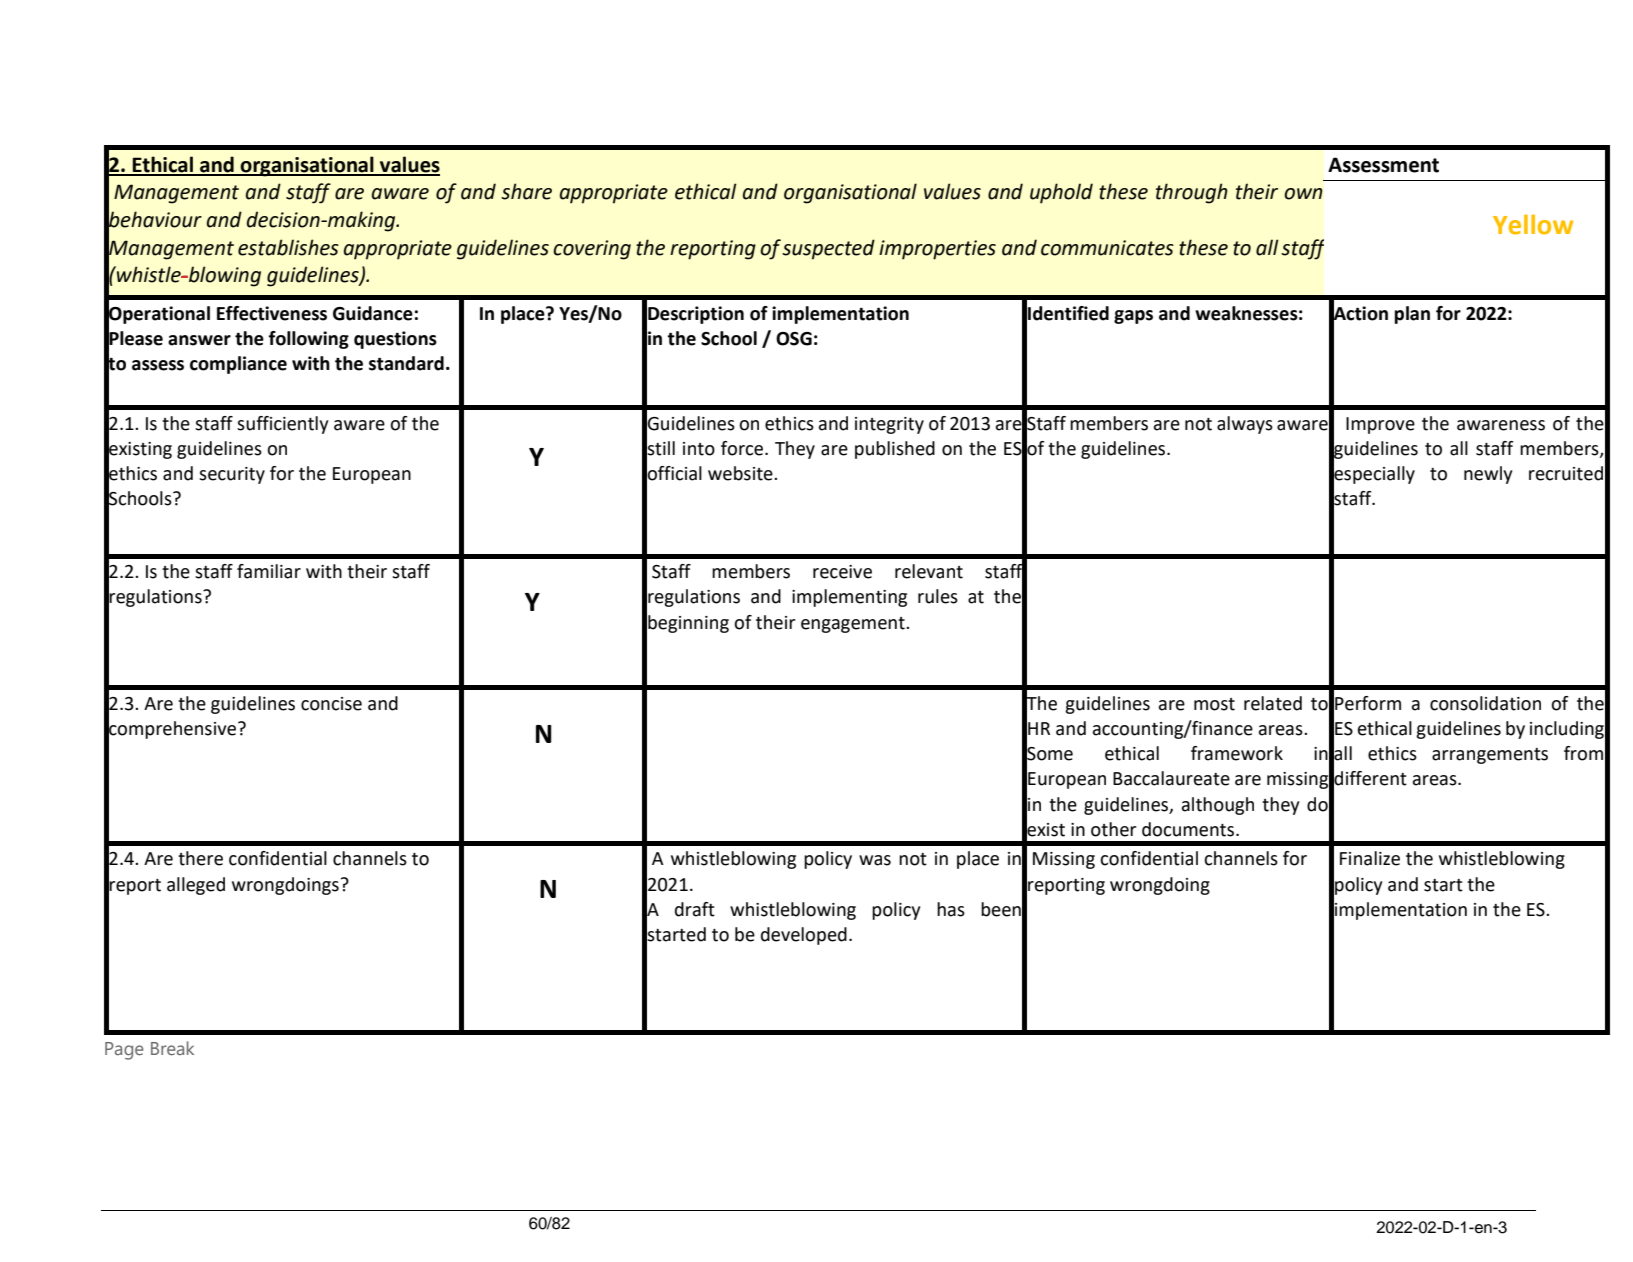 The image size is (1633, 1262). I want to click on there, so click(200, 858).
